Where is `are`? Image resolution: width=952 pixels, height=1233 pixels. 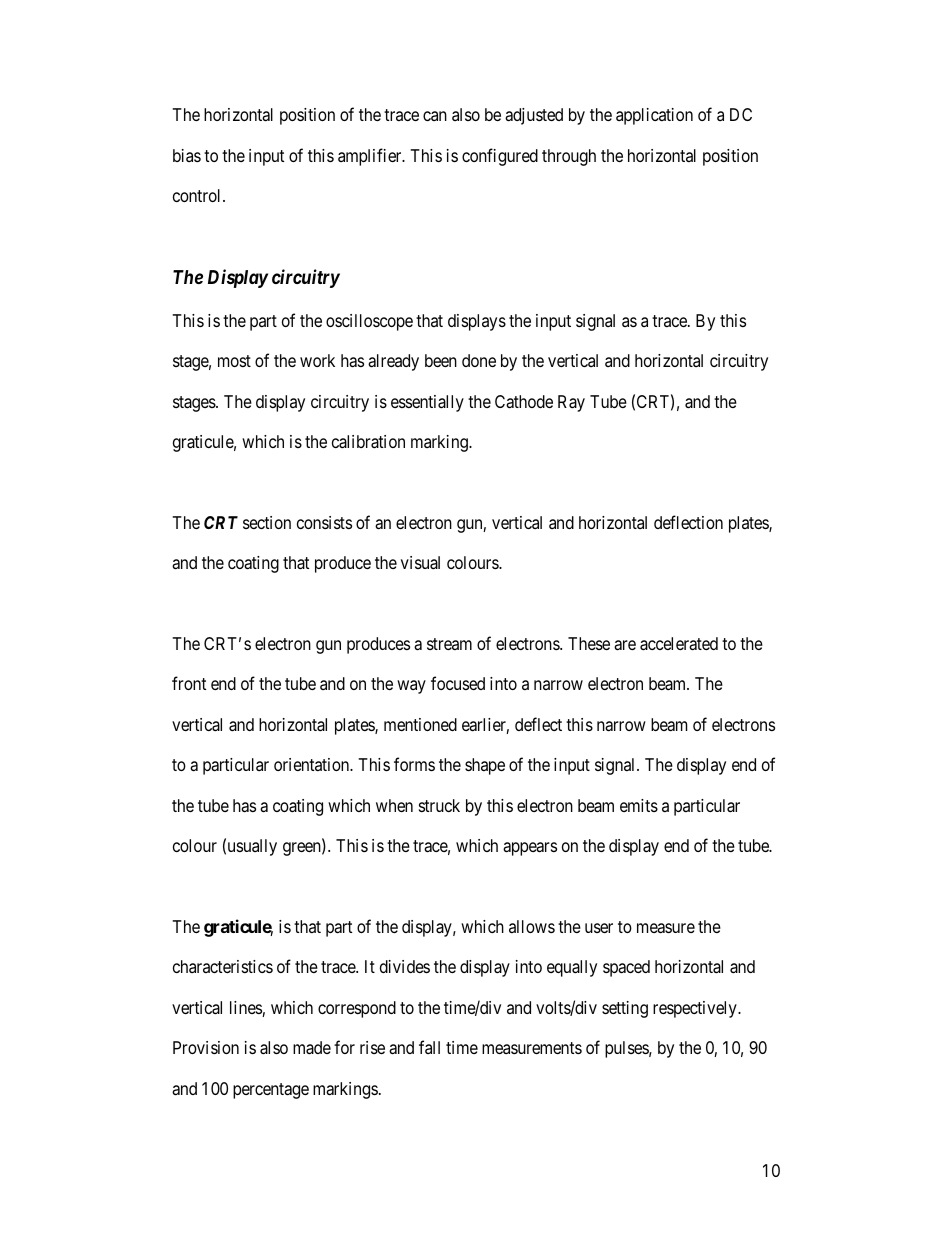 are is located at coordinates (625, 645).
